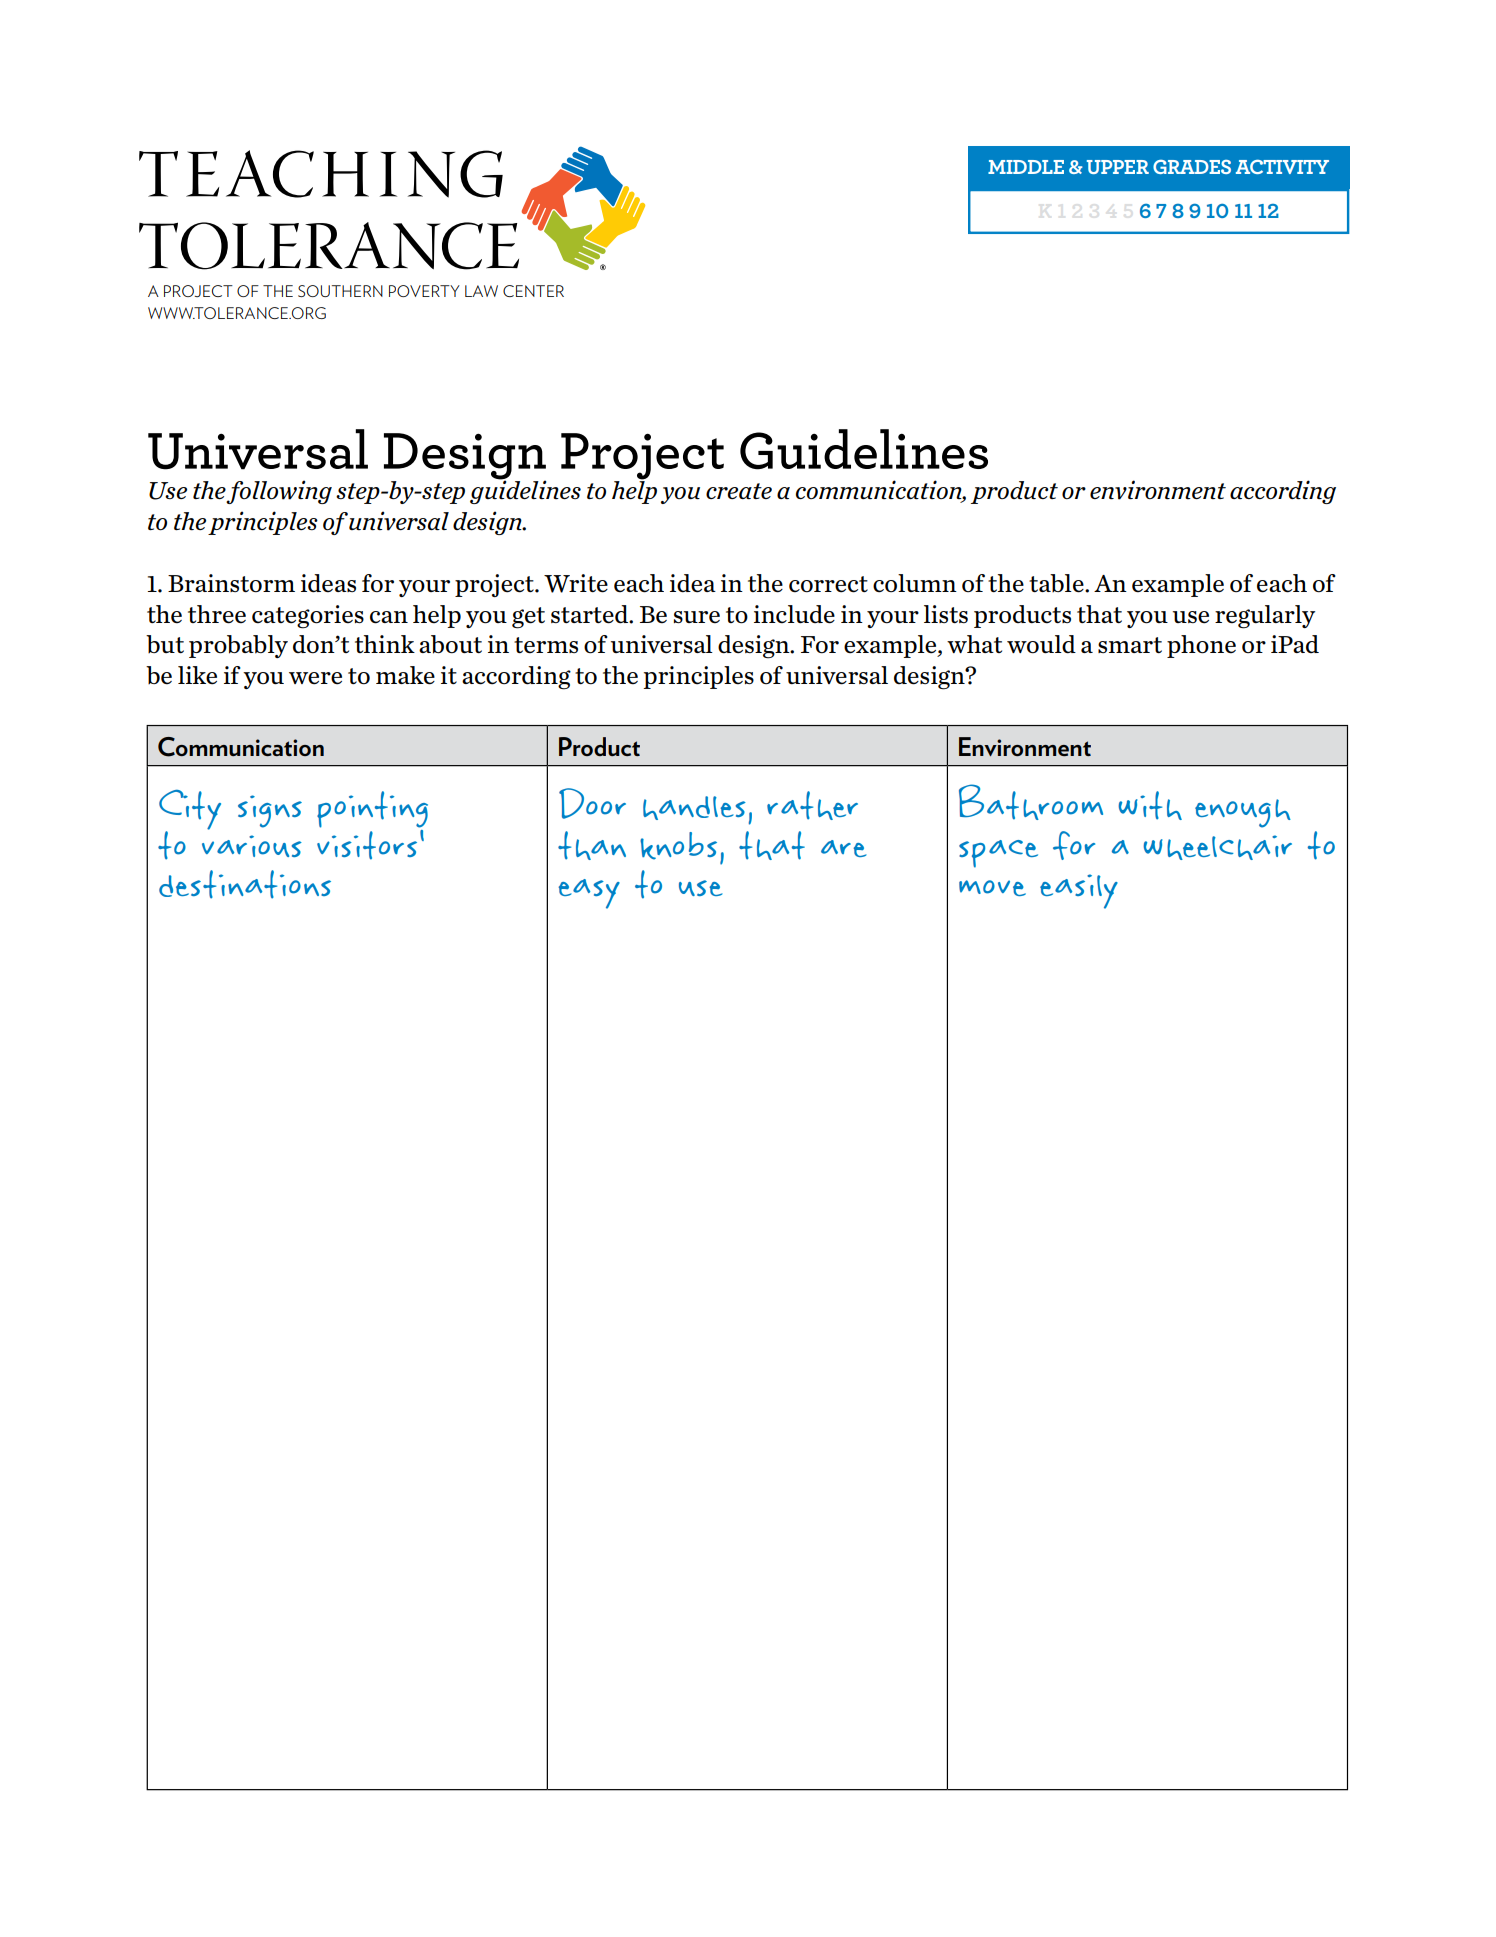 The width and height of the screenshot is (1496, 1937). Describe the element at coordinates (340, 291) in the screenshot. I see `southern` at that location.
